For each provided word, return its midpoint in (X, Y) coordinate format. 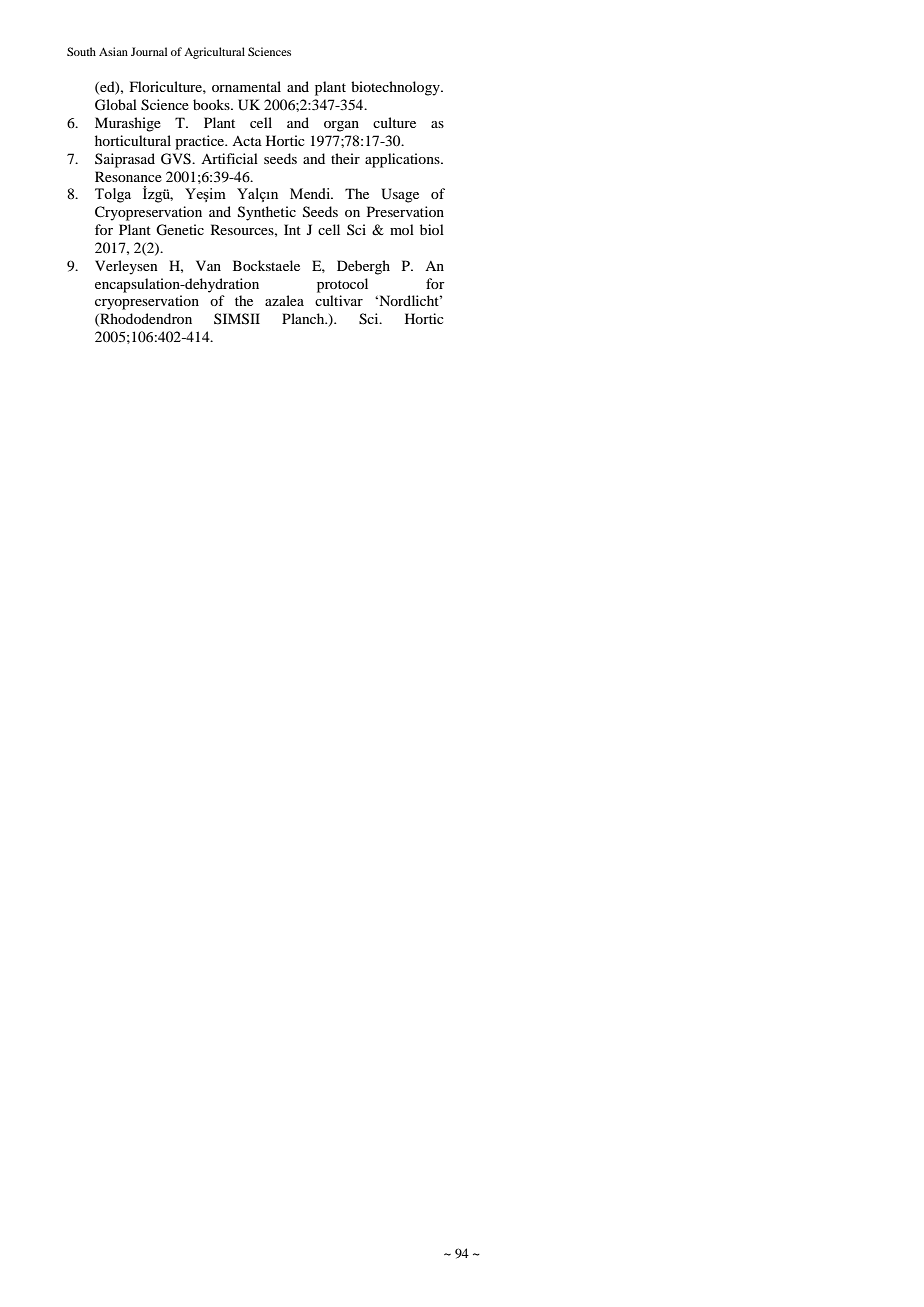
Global (116, 105)
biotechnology (396, 88)
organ (341, 126)
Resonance (128, 176)
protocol (342, 285)
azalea (284, 300)
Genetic (180, 230)
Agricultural (214, 53)
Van (208, 265)
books (212, 104)
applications (403, 160)
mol (402, 229)
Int (292, 229)
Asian (113, 51)
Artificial (229, 158)
